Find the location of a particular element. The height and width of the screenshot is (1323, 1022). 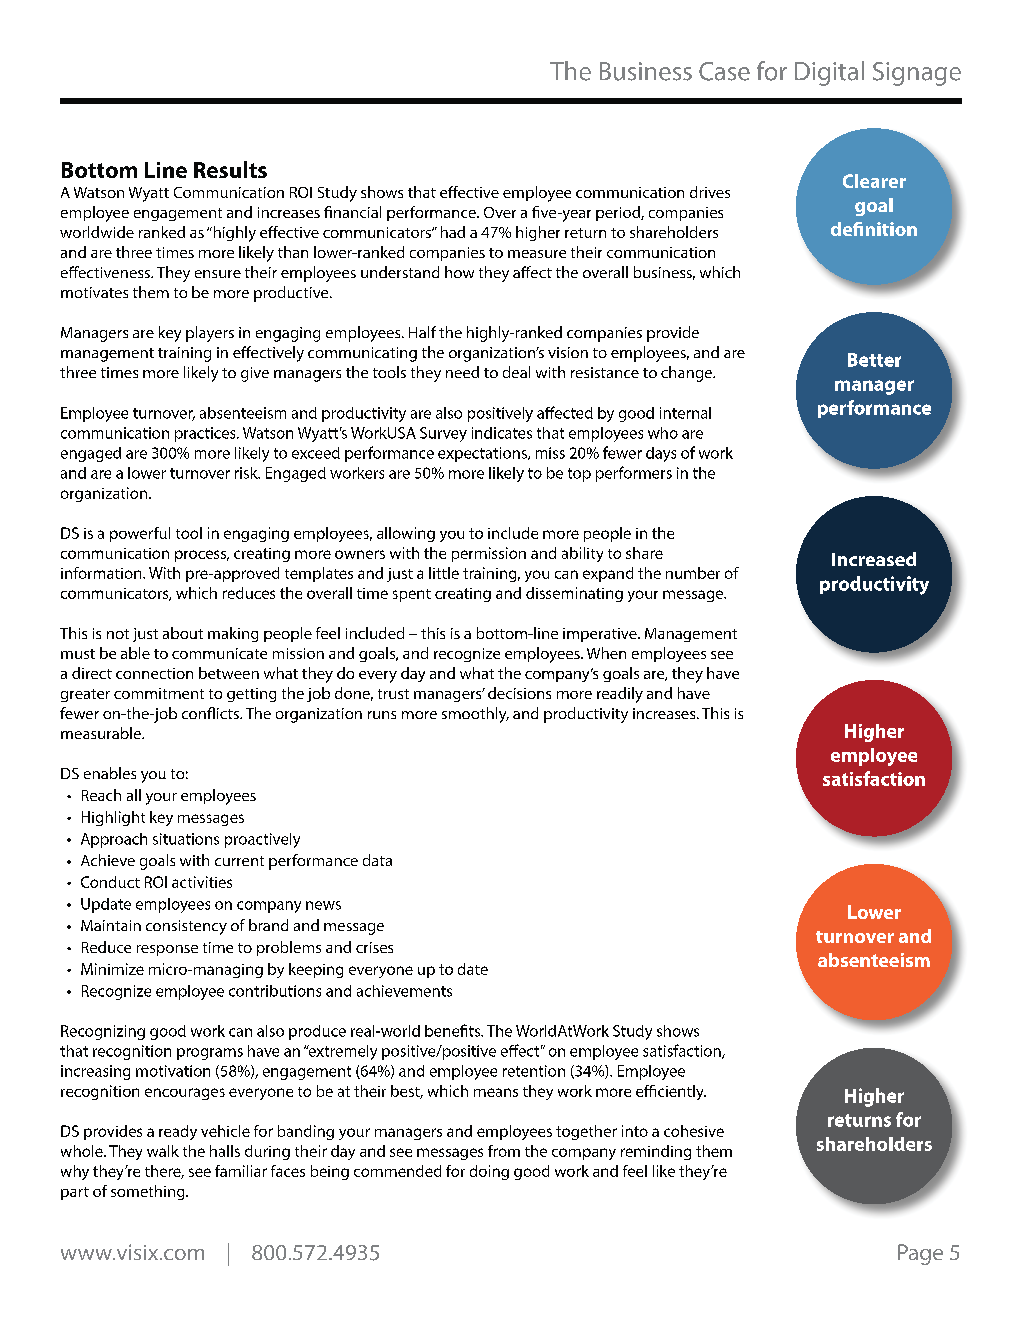

had is located at coordinates (453, 232).
